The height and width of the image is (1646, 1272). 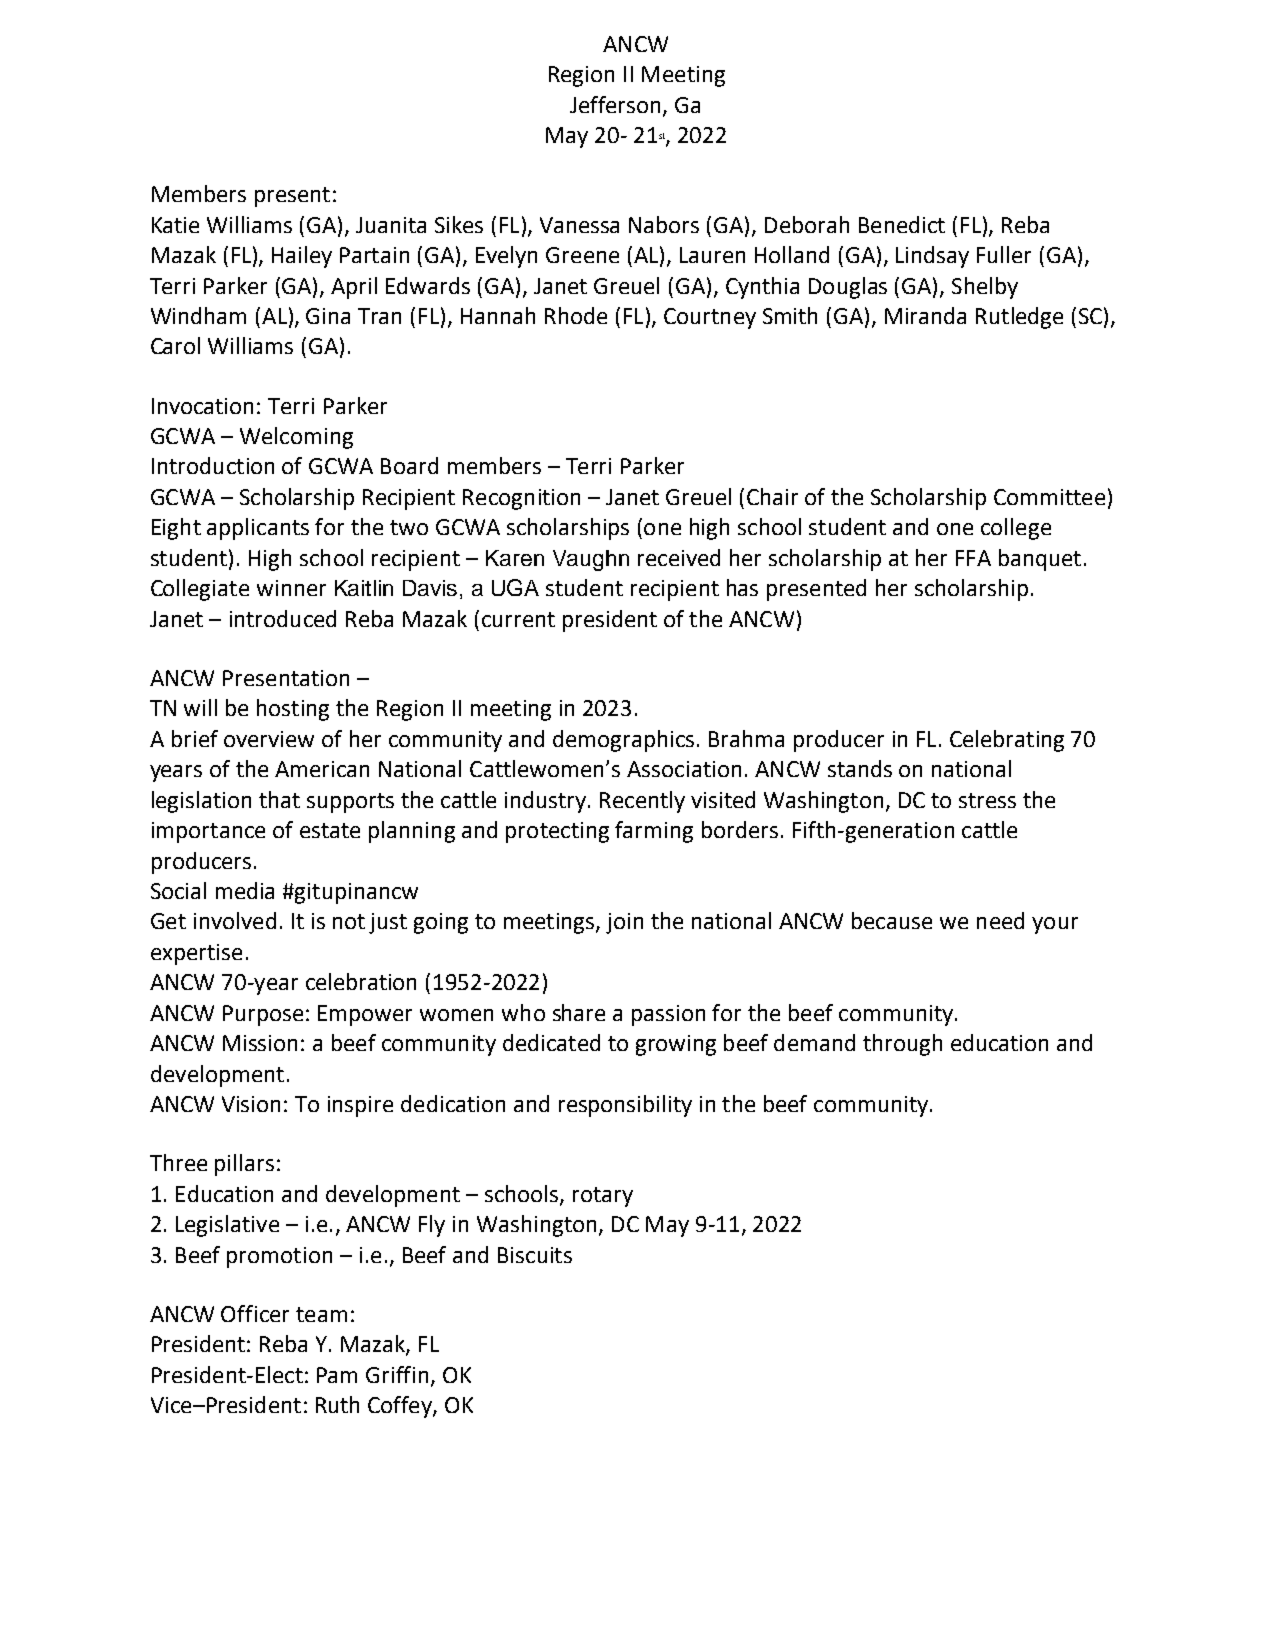 I want to click on Welcoming, so click(x=296, y=438).
